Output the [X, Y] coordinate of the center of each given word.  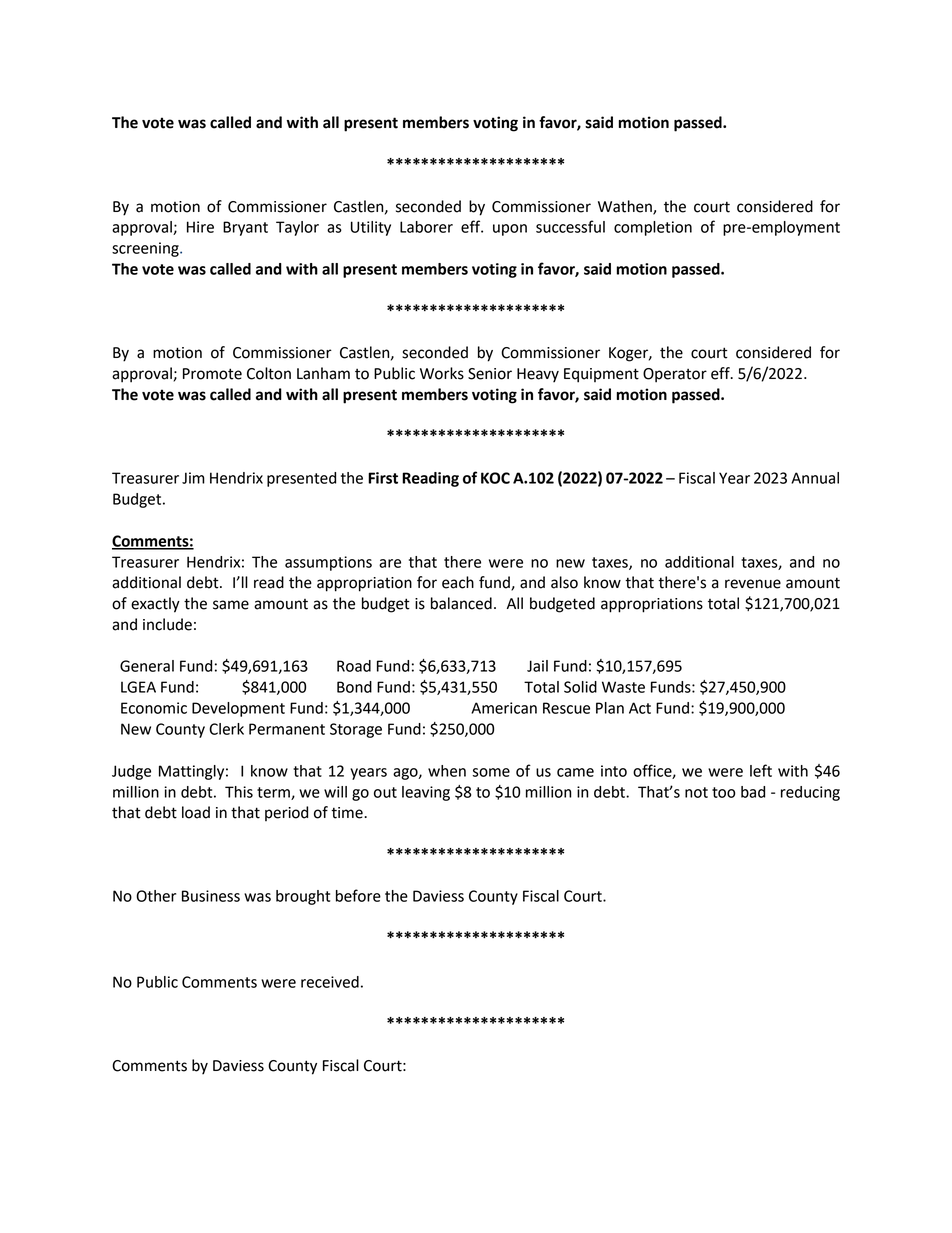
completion [653, 228]
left [761, 770]
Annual [815, 478]
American [504, 708]
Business [211, 896]
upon [510, 230]
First [383, 478]
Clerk [226, 729]
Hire [200, 227]
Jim [193, 478]
